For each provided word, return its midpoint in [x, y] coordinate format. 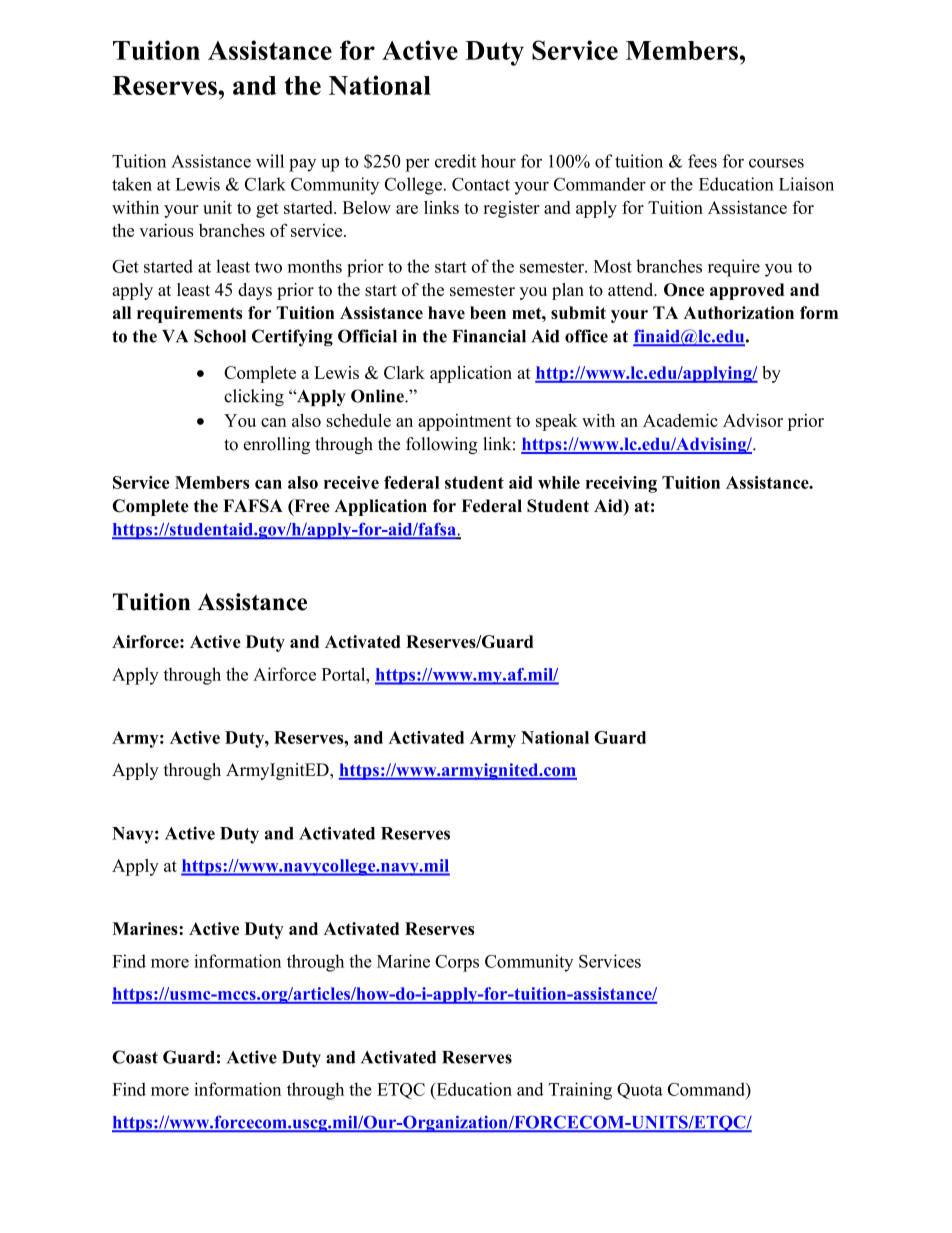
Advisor [753, 420]
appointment [465, 422]
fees [702, 161]
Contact [481, 184]
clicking [254, 398]
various [166, 230]
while [559, 482]
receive [351, 482]
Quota [640, 1091]
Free [311, 507]
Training [580, 1091]
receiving [621, 484]
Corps [457, 963]
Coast [135, 1057]
